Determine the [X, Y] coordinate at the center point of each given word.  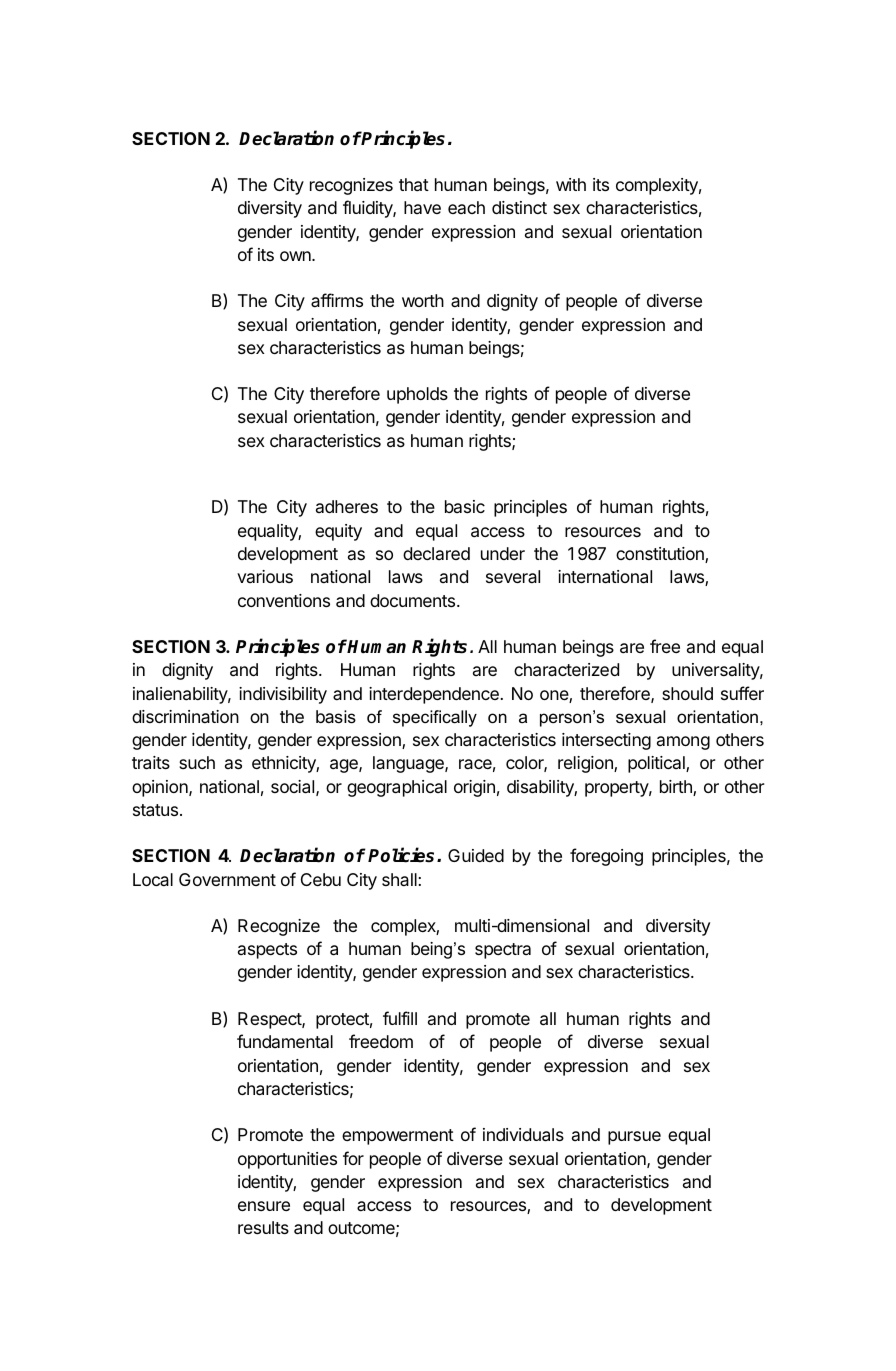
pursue [634, 1138]
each [466, 207]
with [571, 184]
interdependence [434, 695]
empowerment [398, 1137]
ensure [264, 1206]
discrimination [185, 716]
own [296, 256]
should [687, 693]
